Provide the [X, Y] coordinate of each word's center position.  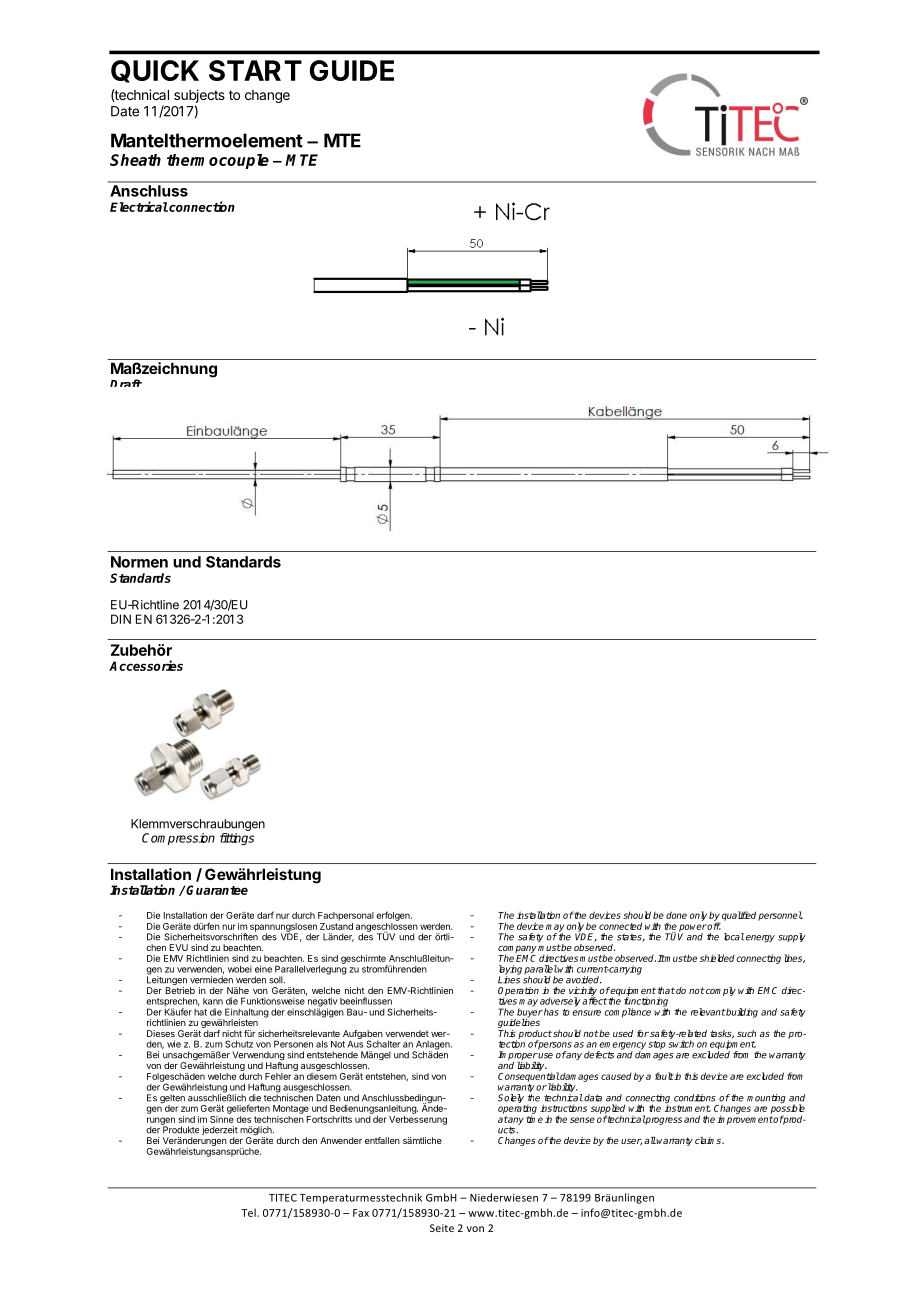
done [676, 915]
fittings [237, 839]
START [255, 70]
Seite [442, 1228]
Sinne [222, 1118]
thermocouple [218, 161]
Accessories [146, 665]
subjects [199, 97]
